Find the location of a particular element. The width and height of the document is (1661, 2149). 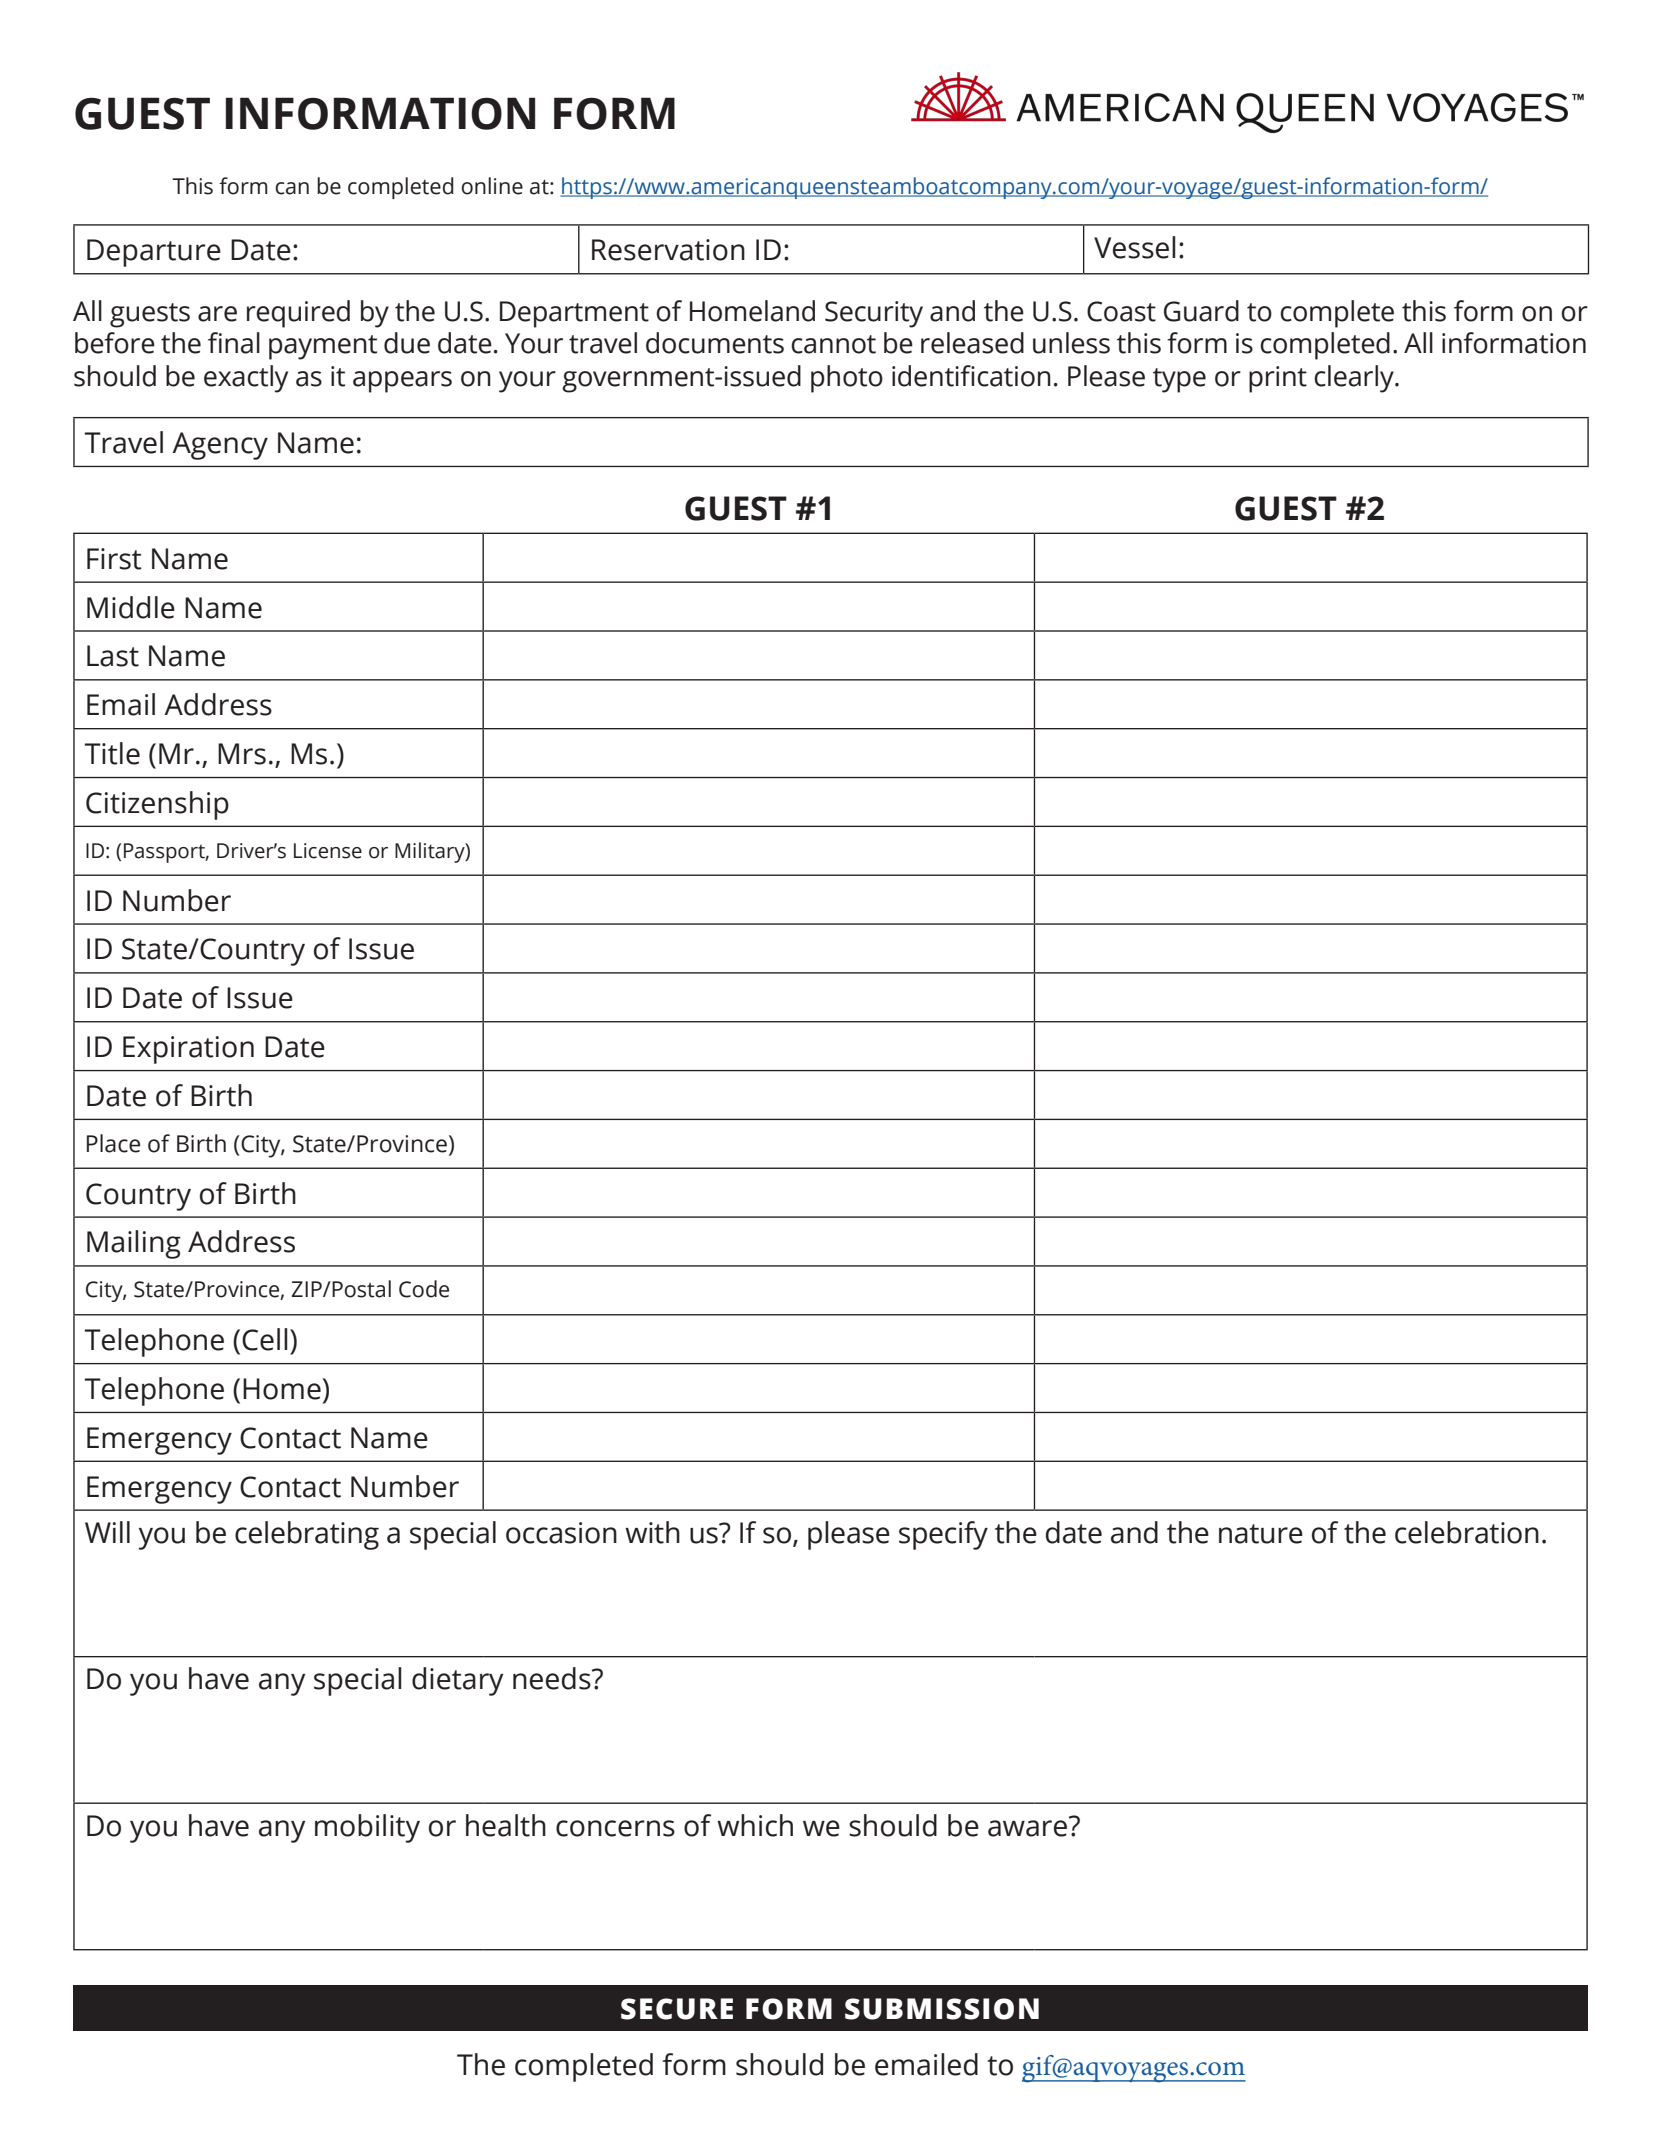

Mrs is located at coordinates (242, 754).
